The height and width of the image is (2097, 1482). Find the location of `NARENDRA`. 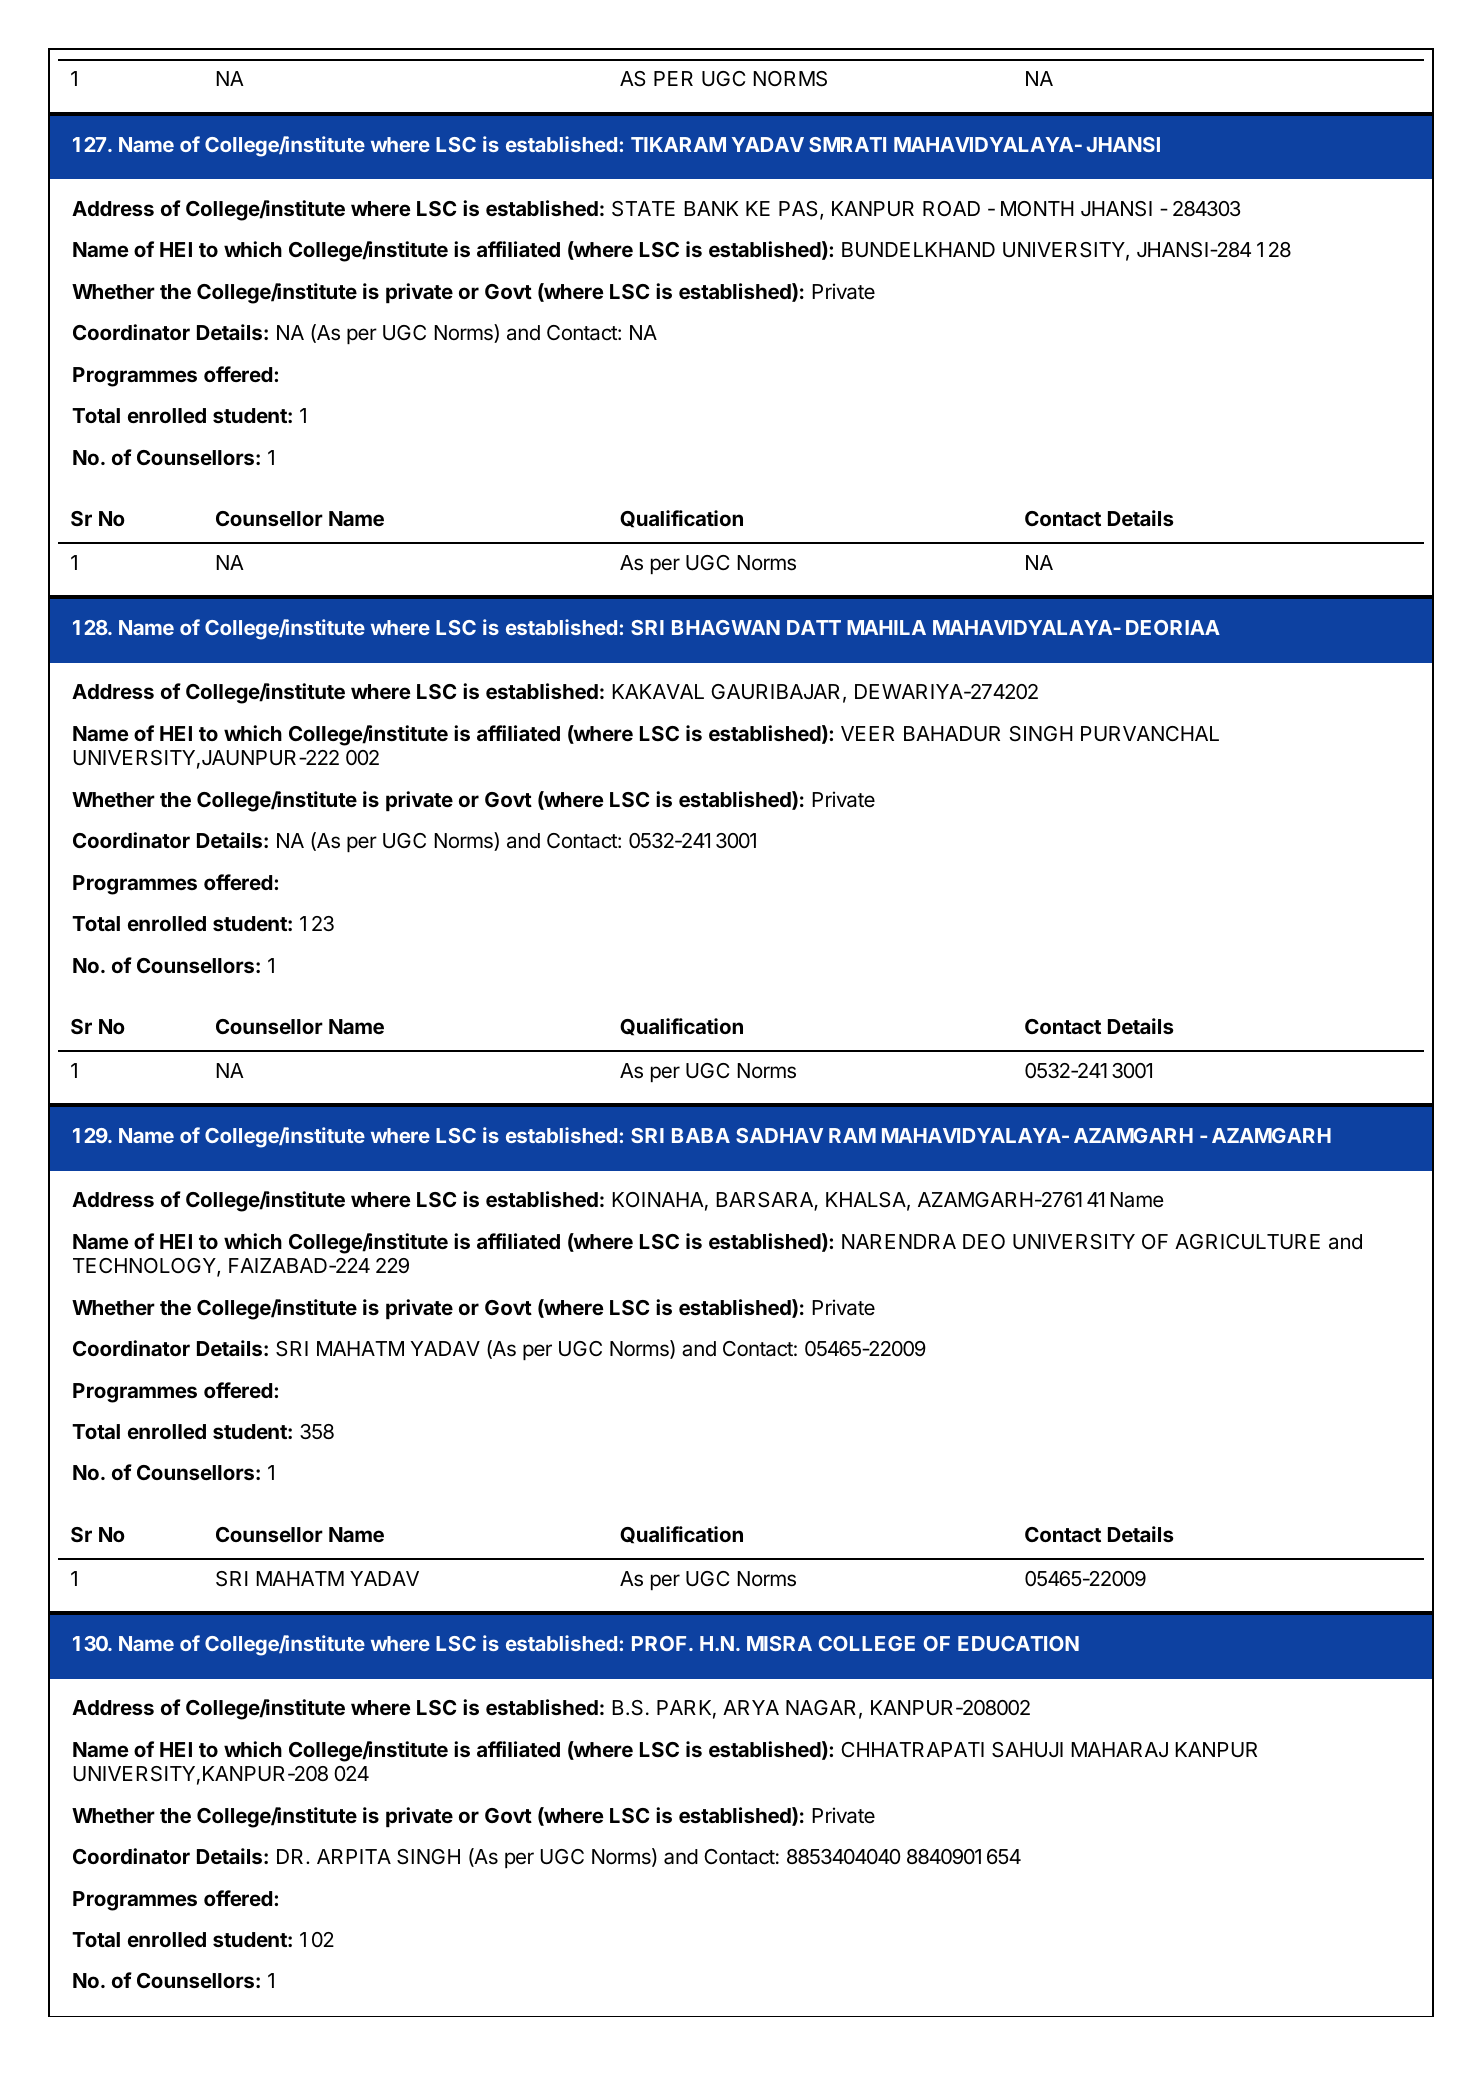

NARENDRA is located at coordinates (899, 1241).
